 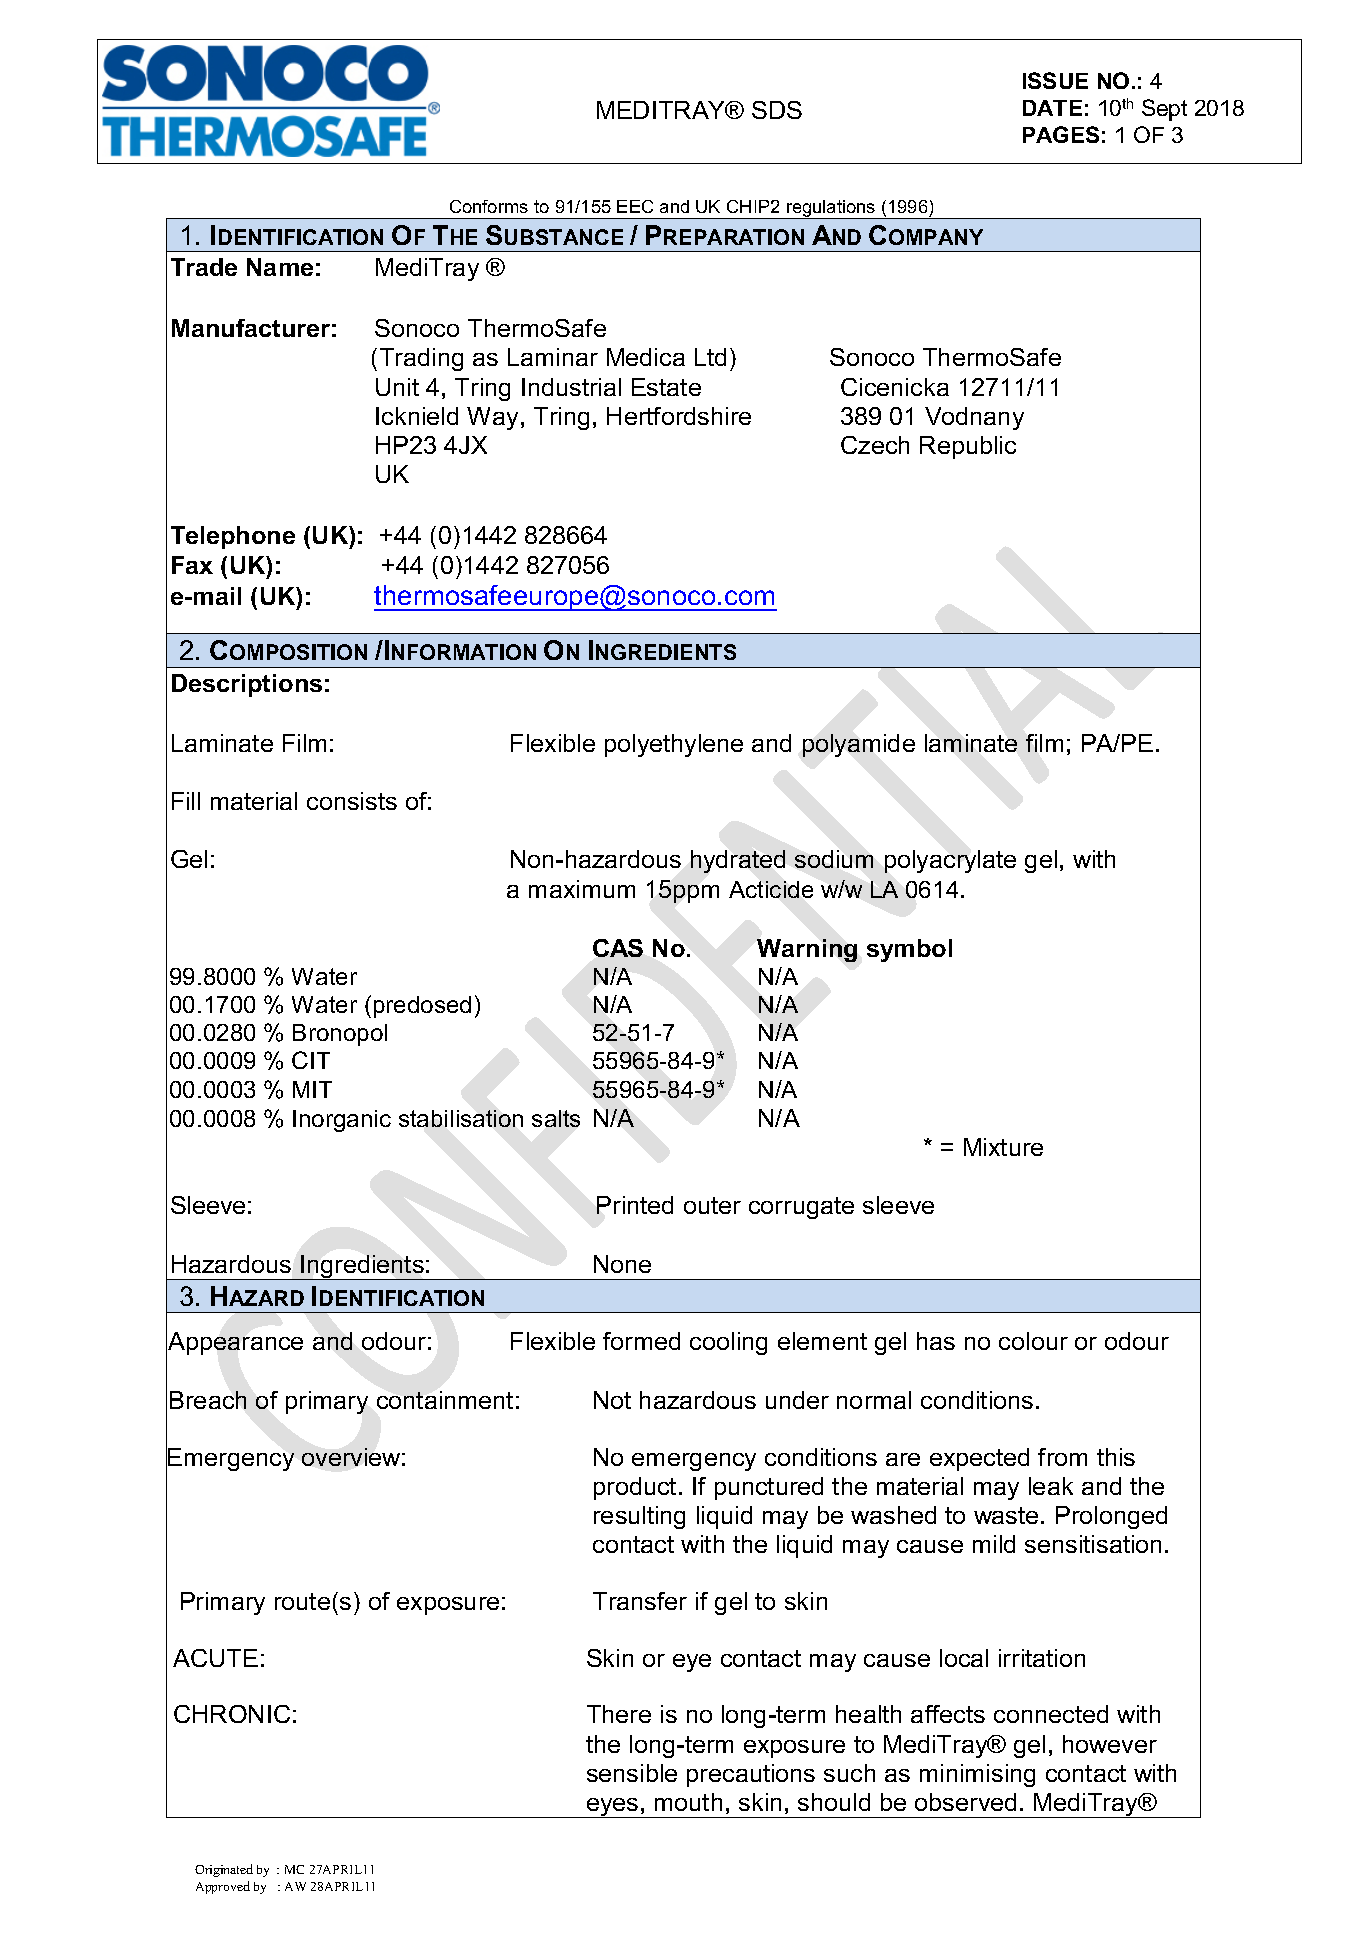 I want to click on Inorganic, so click(x=342, y=1121).
